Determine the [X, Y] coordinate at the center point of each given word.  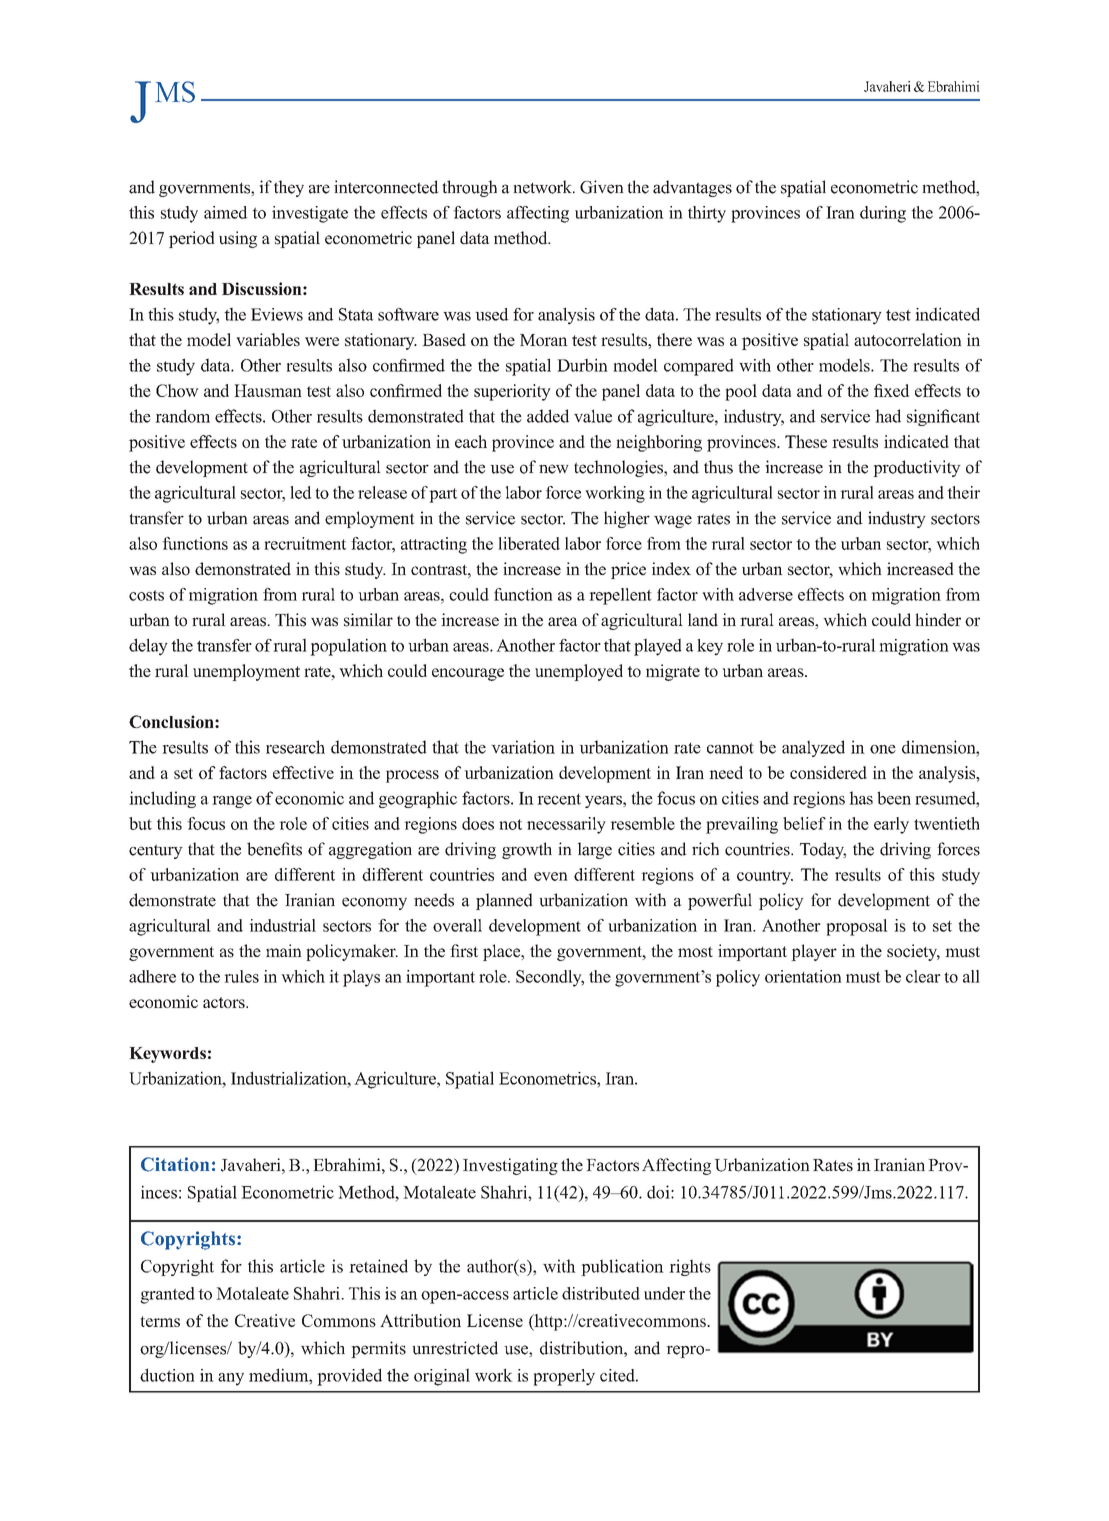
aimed [226, 212]
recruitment [305, 543]
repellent [620, 596]
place [503, 952]
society [913, 952]
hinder [938, 620]
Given [602, 187]
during [883, 214]
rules [241, 976]
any [231, 1379]
